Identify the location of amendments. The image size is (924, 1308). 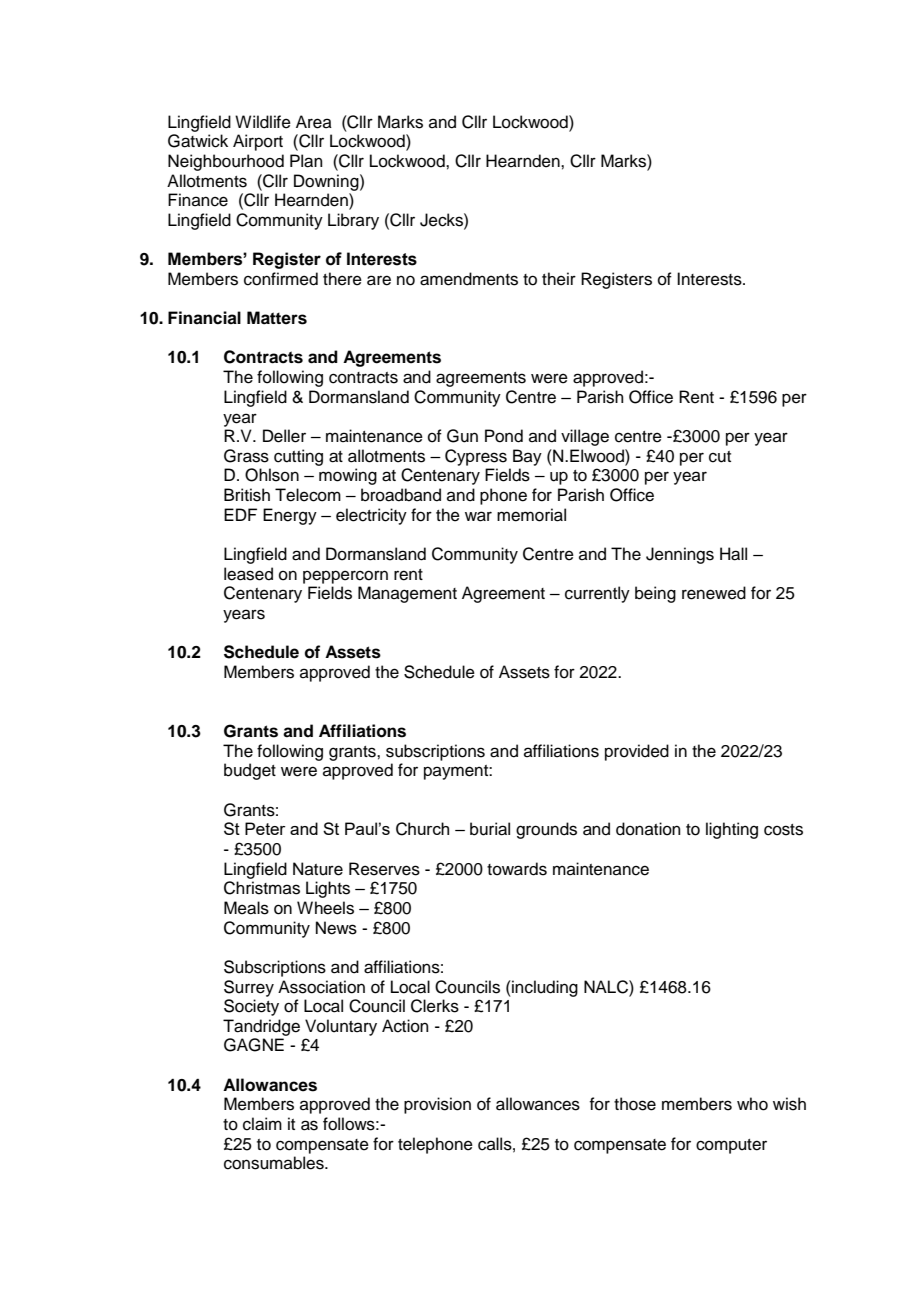
(469, 279).
